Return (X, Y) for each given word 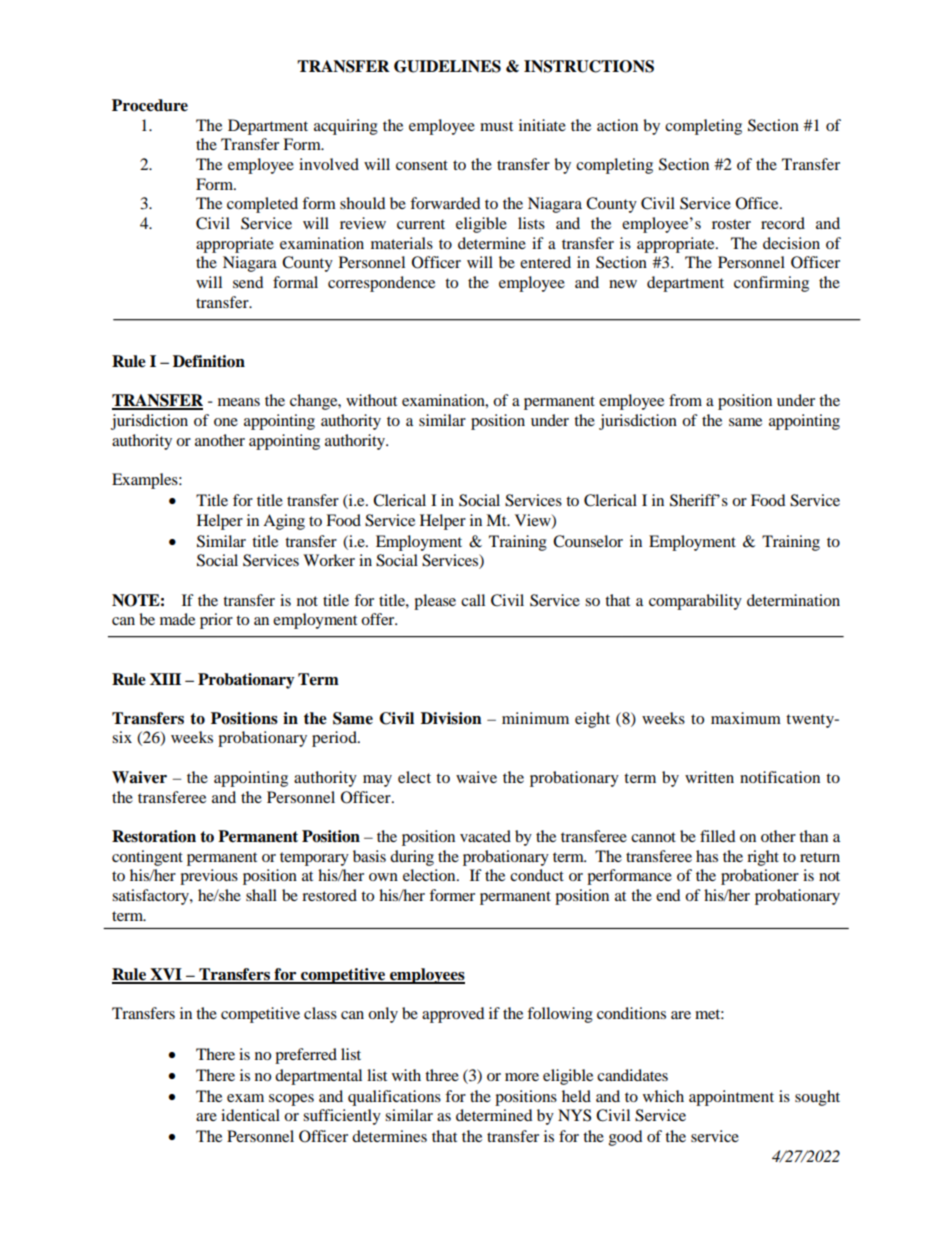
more (522, 1077)
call (473, 600)
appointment (731, 1098)
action (617, 125)
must (496, 126)
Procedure (150, 105)
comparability (695, 602)
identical (250, 1115)
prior (216, 621)
